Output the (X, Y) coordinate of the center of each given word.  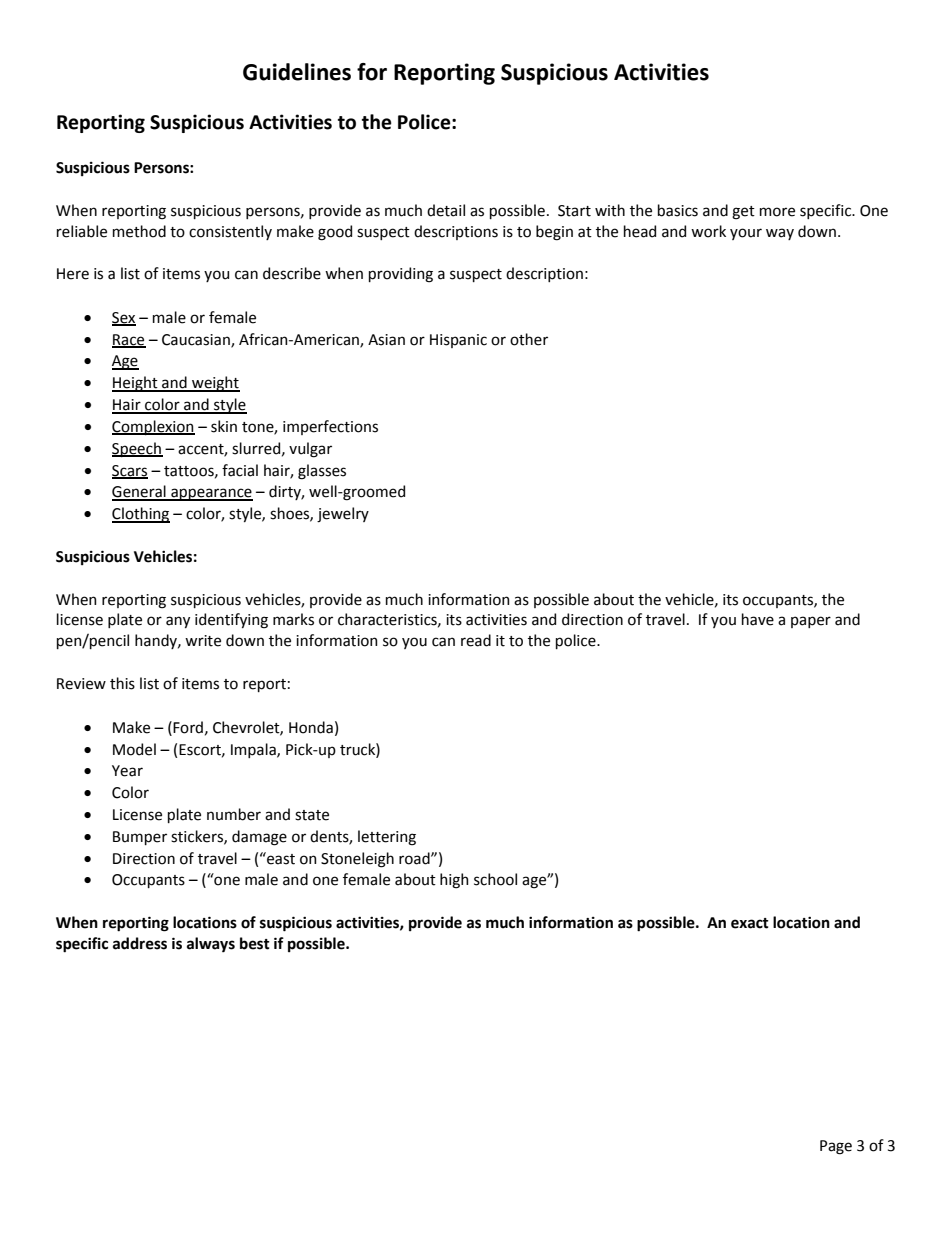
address (140, 943)
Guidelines (297, 72)
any (178, 622)
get (743, 213)
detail (446, 210)
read (476, 640)
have (758, 619)
